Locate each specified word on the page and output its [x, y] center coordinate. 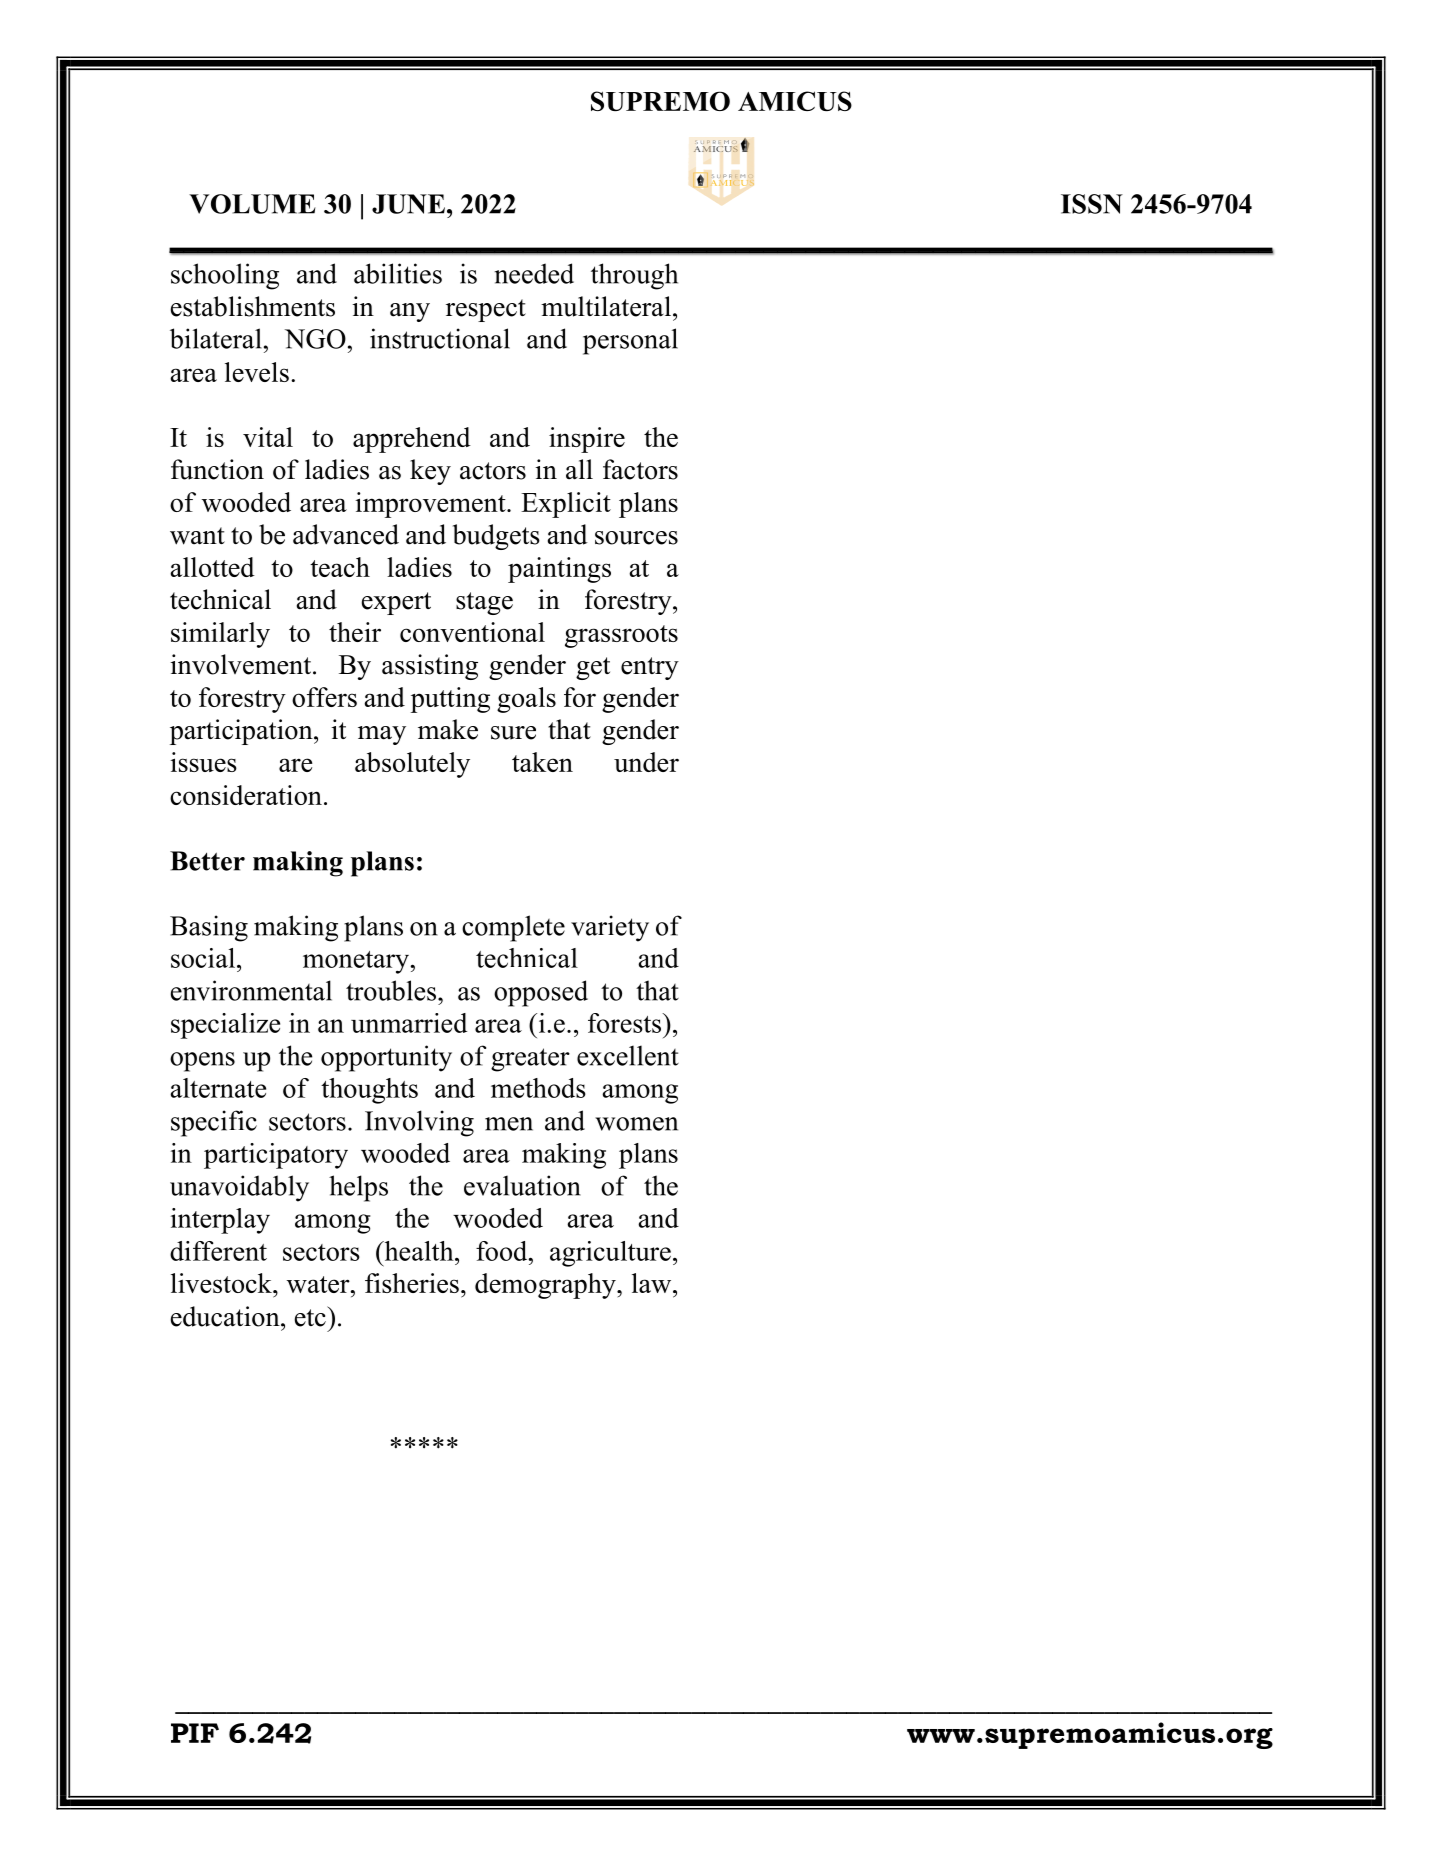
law [653, 1283]
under [646, 762]
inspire [587, 440]
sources [636, 538]
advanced [346, 534]
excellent [628, 1055]
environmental [251, 990]
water [319, 1284]
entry [650, 668]
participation [242, 732]
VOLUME [252, 204]
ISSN [1092, 204]
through [634, 276]
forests [626, 1023]
